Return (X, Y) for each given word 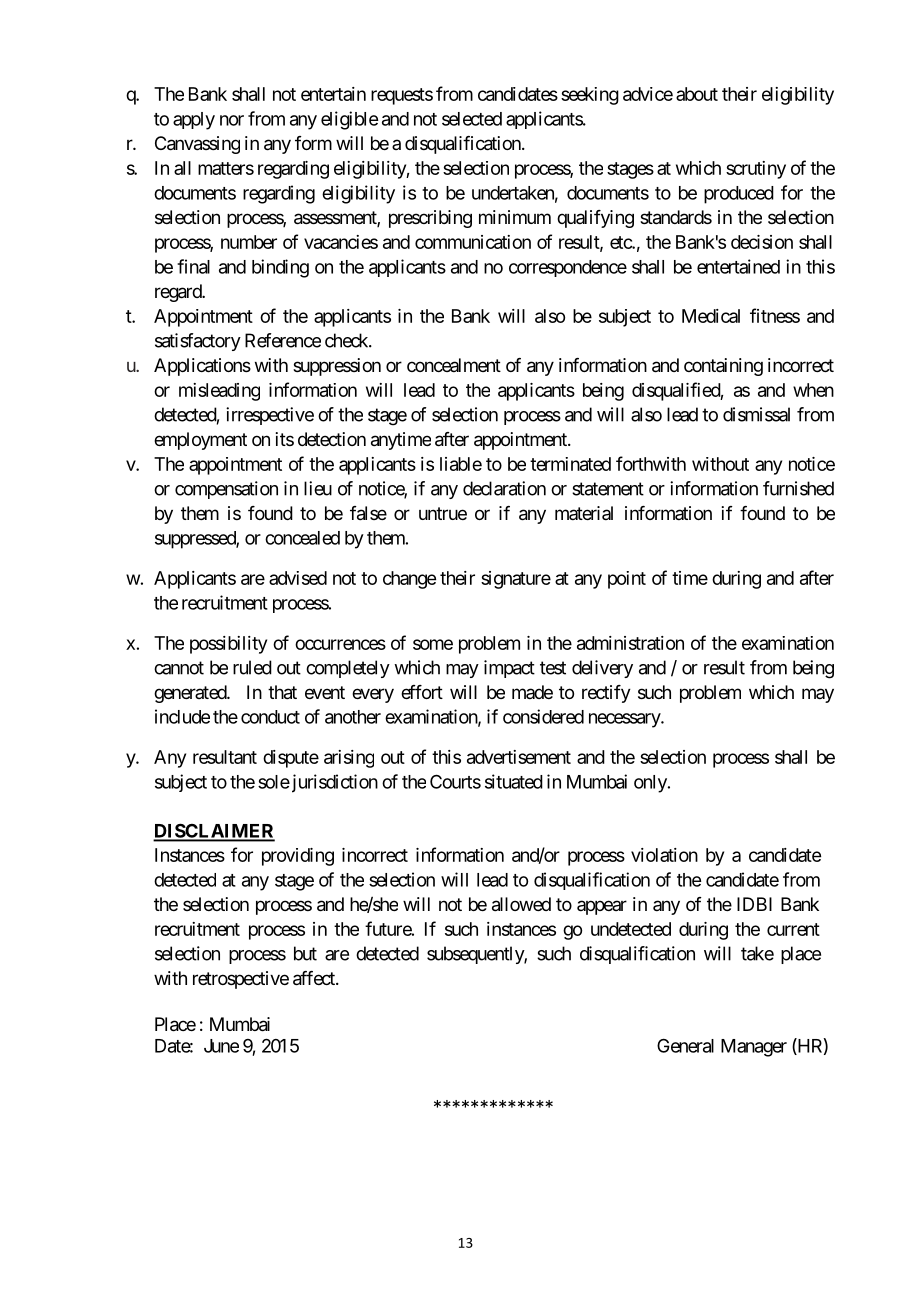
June (221, 1046)
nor (232, 120)
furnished (798, 488)
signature (516, 580)
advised (298, 578)
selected (472, 119)
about (697, 94)
